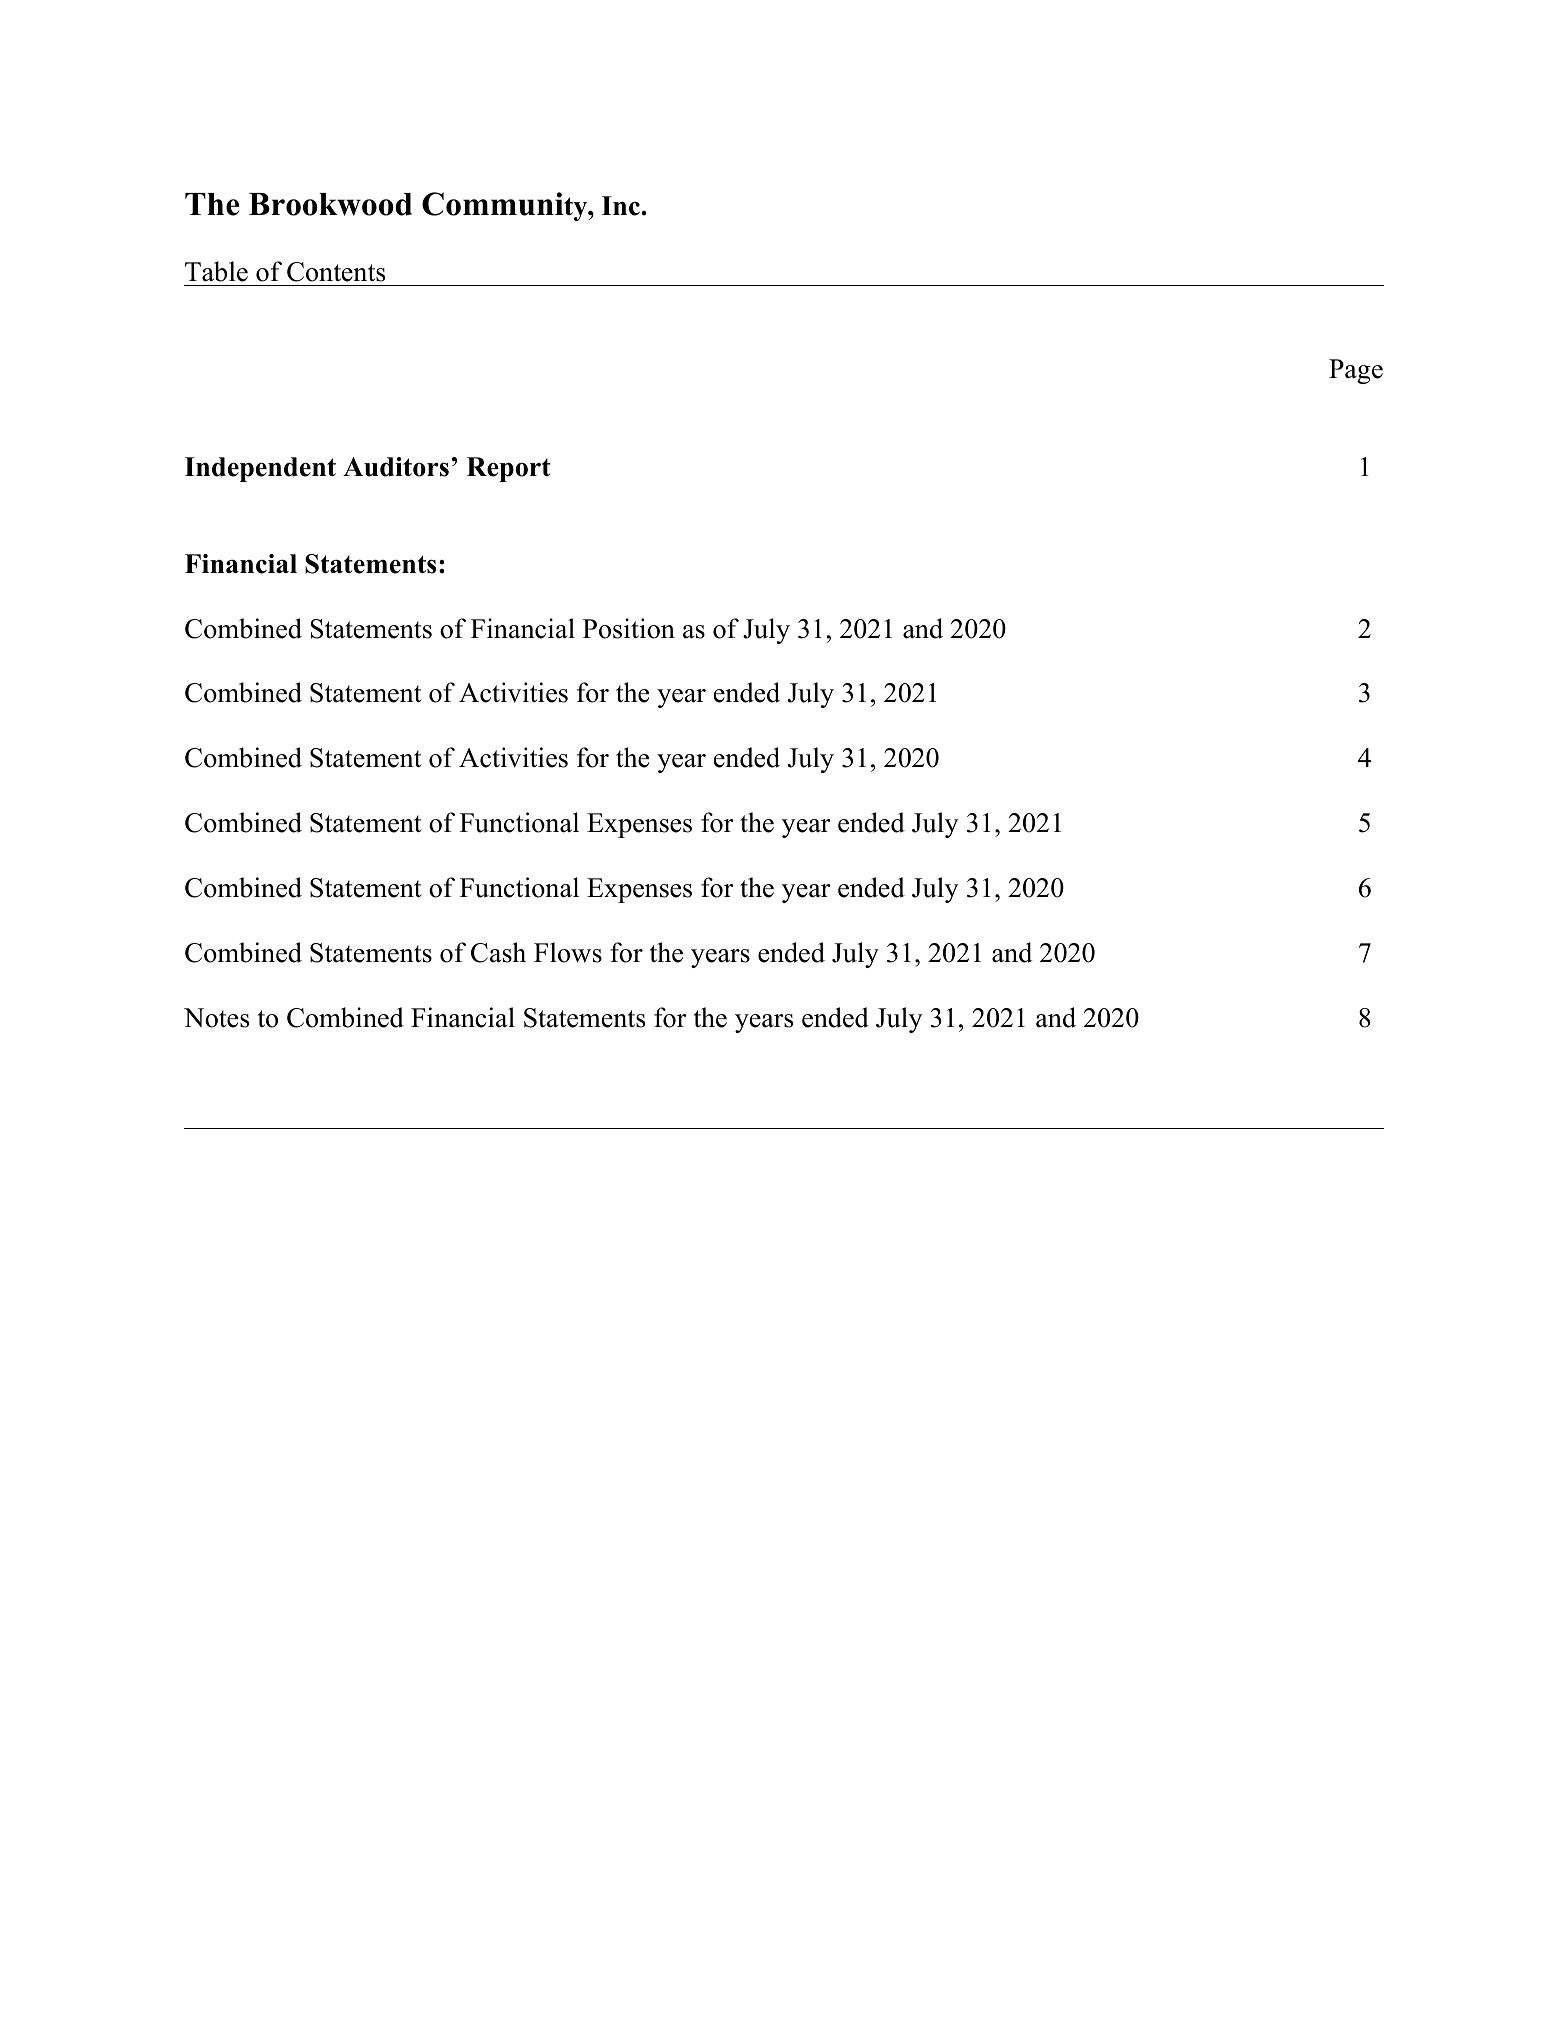 This screenshot has height=2030, width=1568. What do you see at coordinates (498, 952) in the screenshot?
I see `Cash` at bounding box center [498, 952].
